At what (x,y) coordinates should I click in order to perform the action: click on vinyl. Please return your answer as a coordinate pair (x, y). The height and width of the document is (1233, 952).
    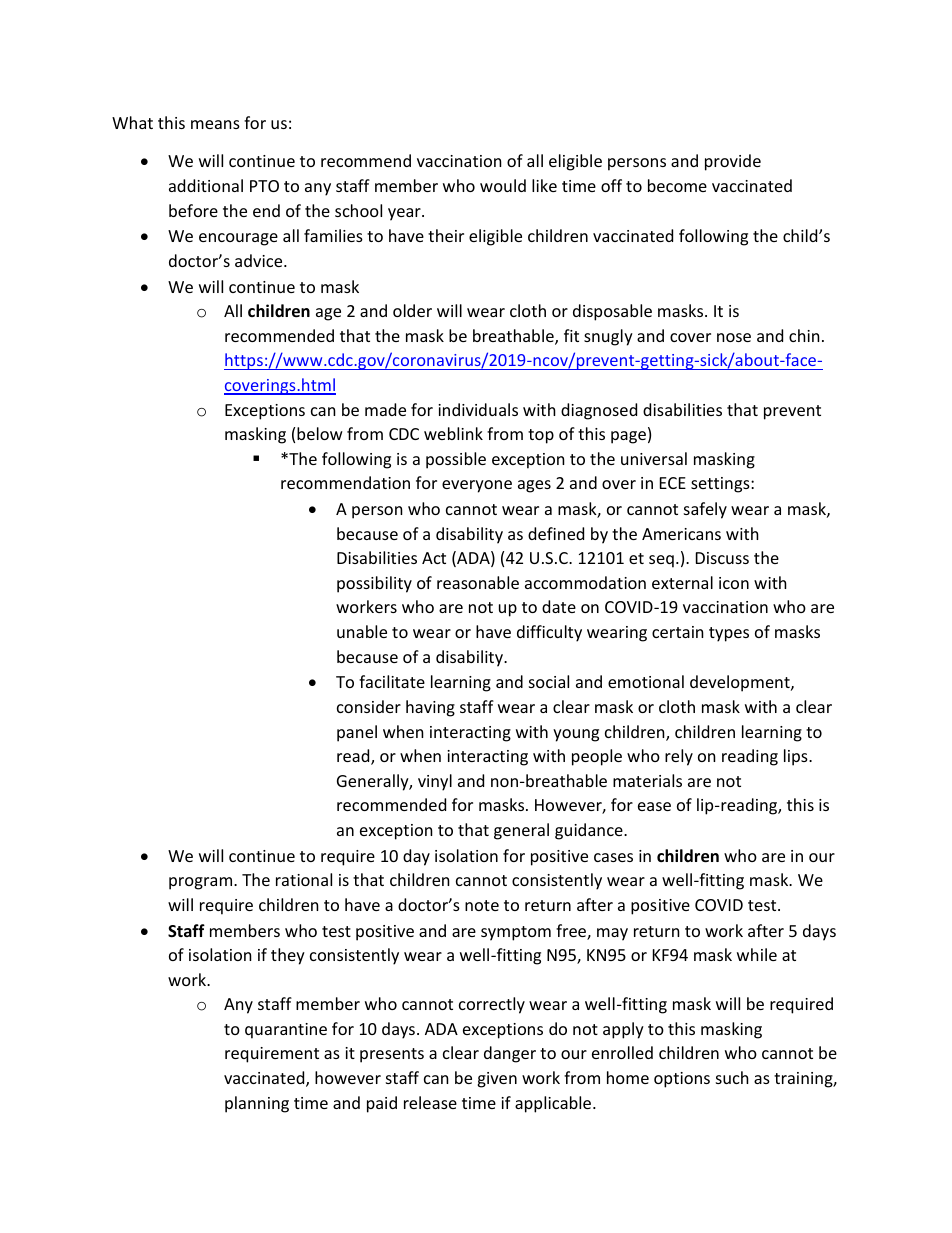
    Looking at the image, I should click on (435, 782).
